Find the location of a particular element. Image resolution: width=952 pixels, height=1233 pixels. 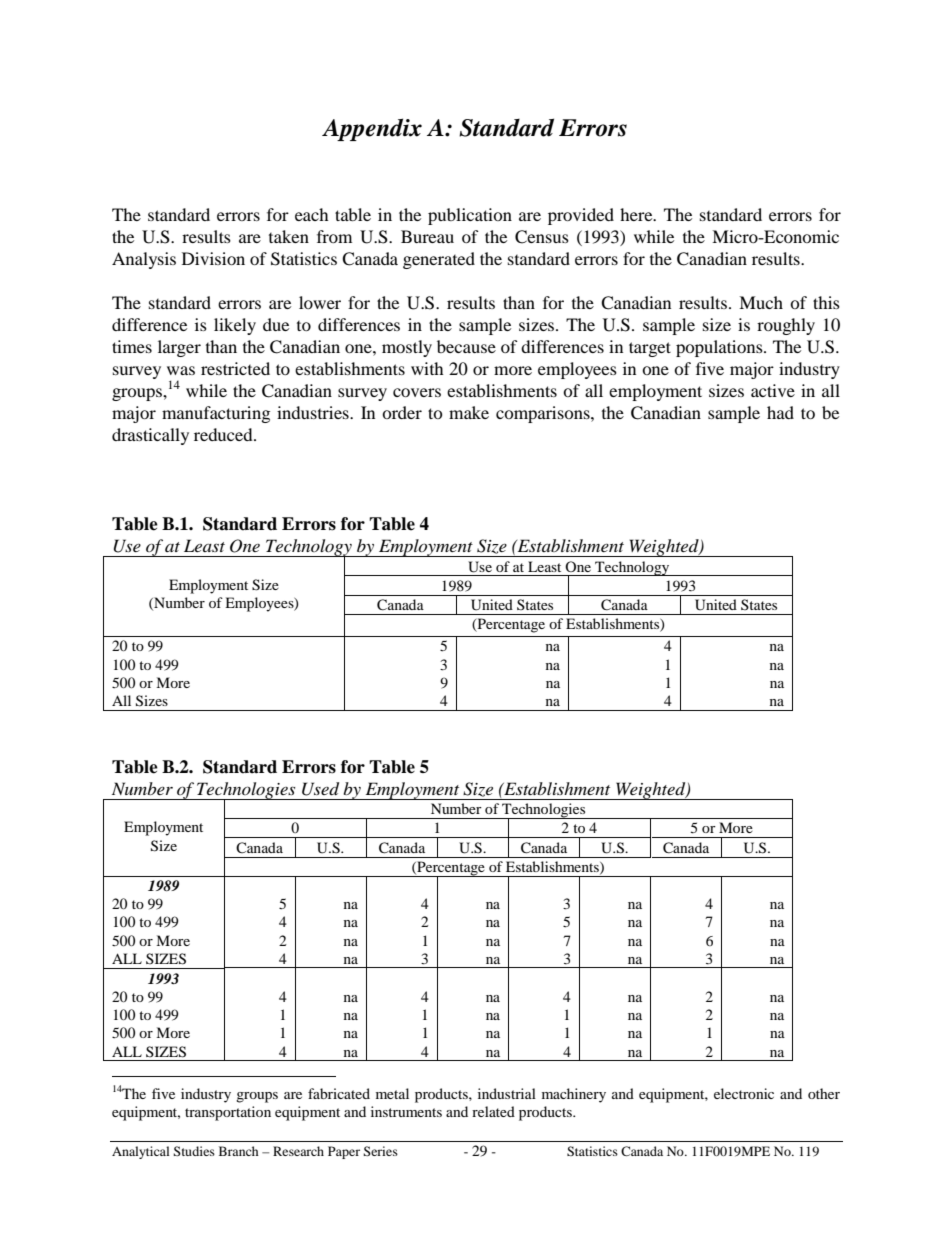

electronic is located at coordinates (744, 1093).
